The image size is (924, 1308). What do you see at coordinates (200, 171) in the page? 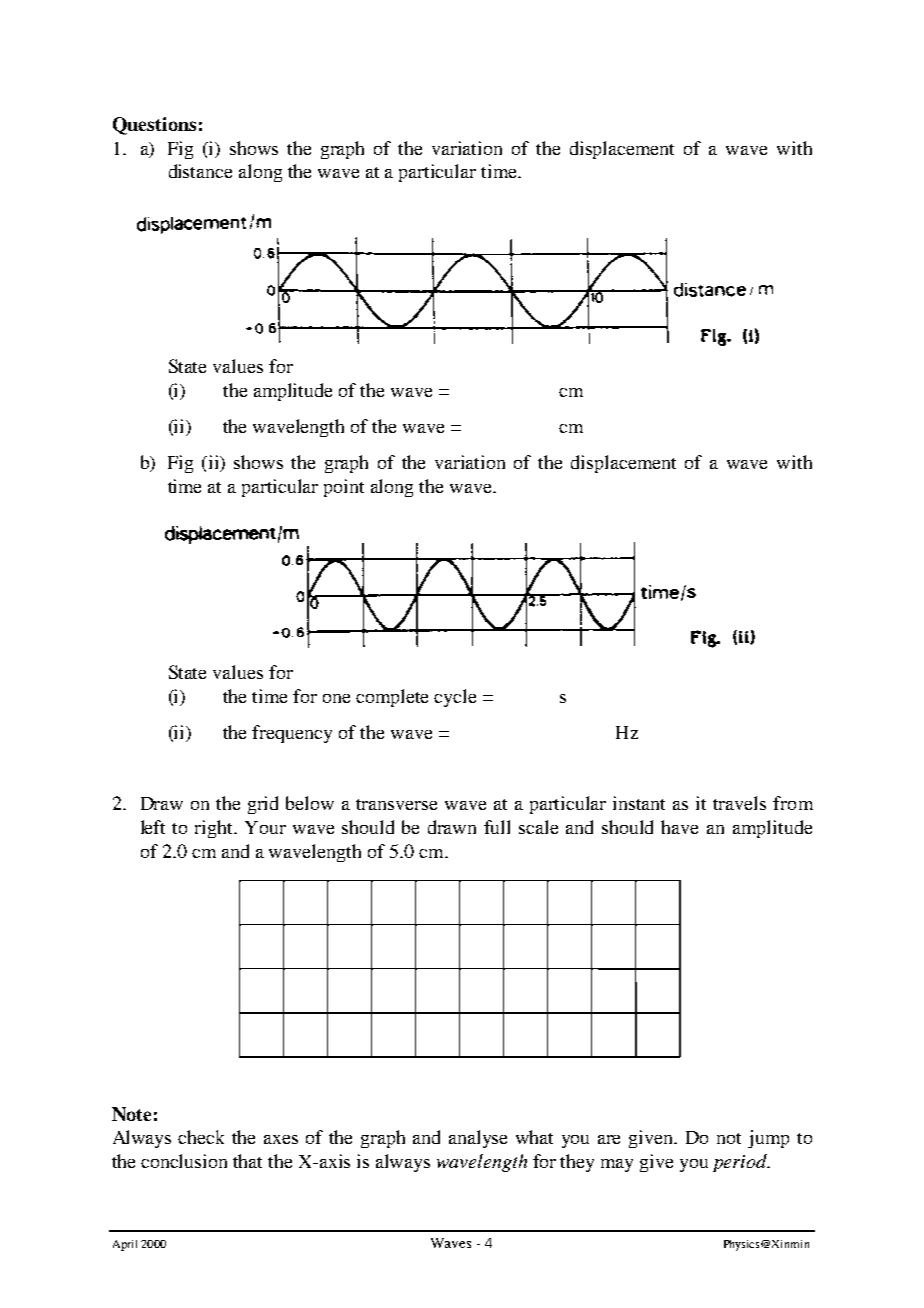
I see `distance` at bounding box center [200, 171].
